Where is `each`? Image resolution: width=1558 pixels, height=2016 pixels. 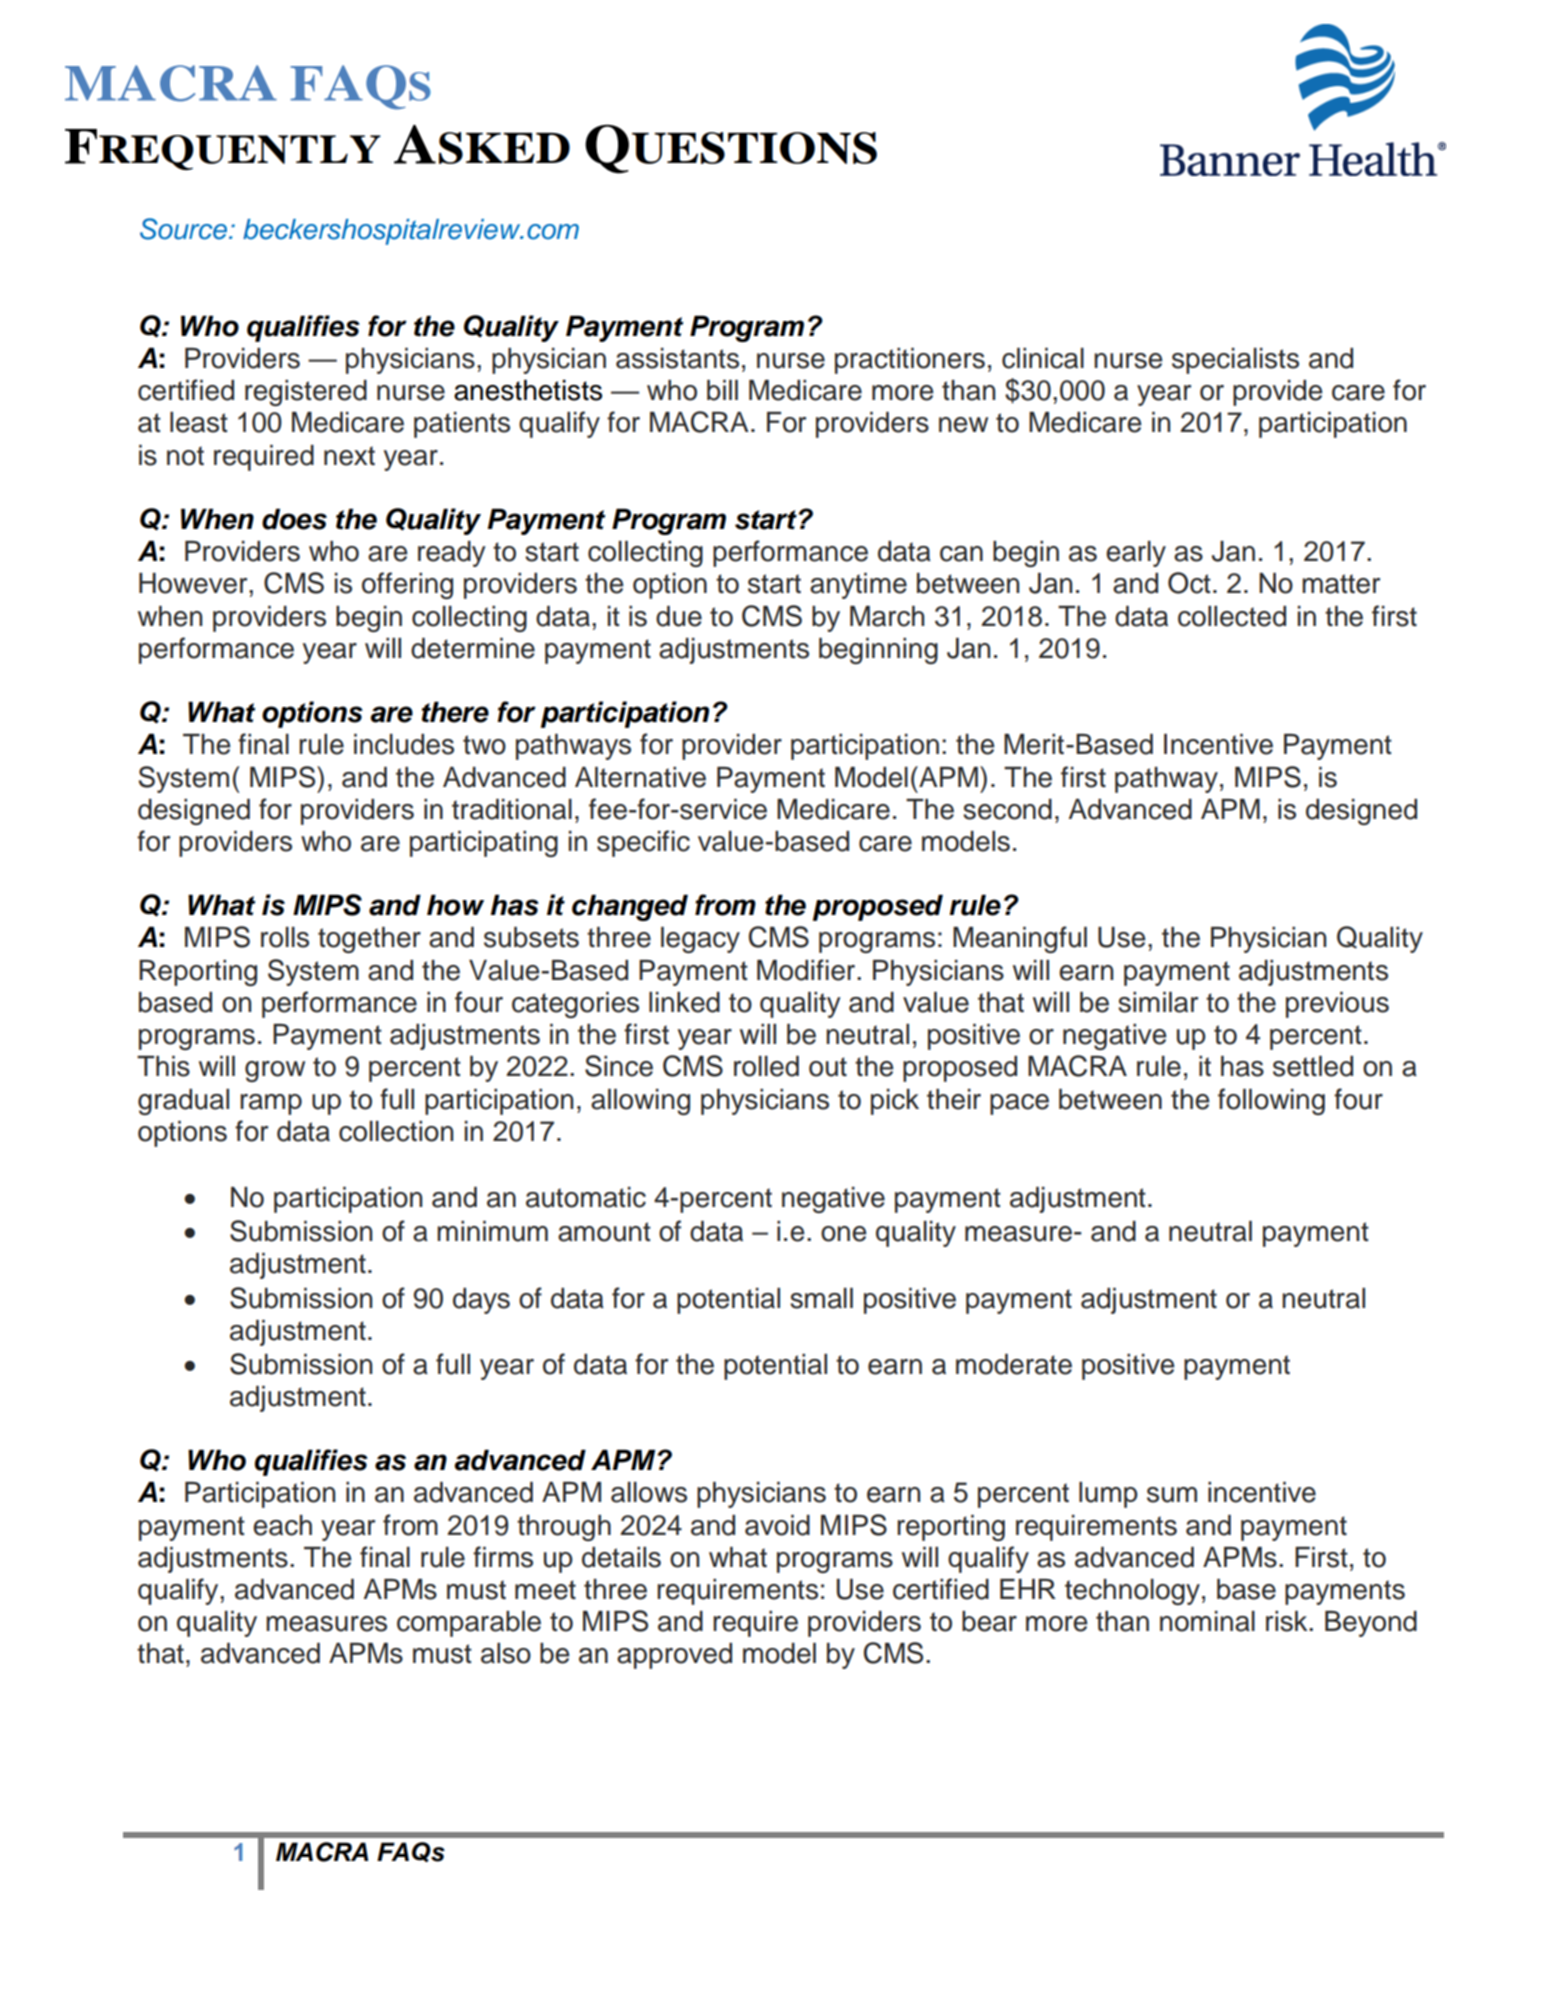 each is located at coordinates (282, 1525).
